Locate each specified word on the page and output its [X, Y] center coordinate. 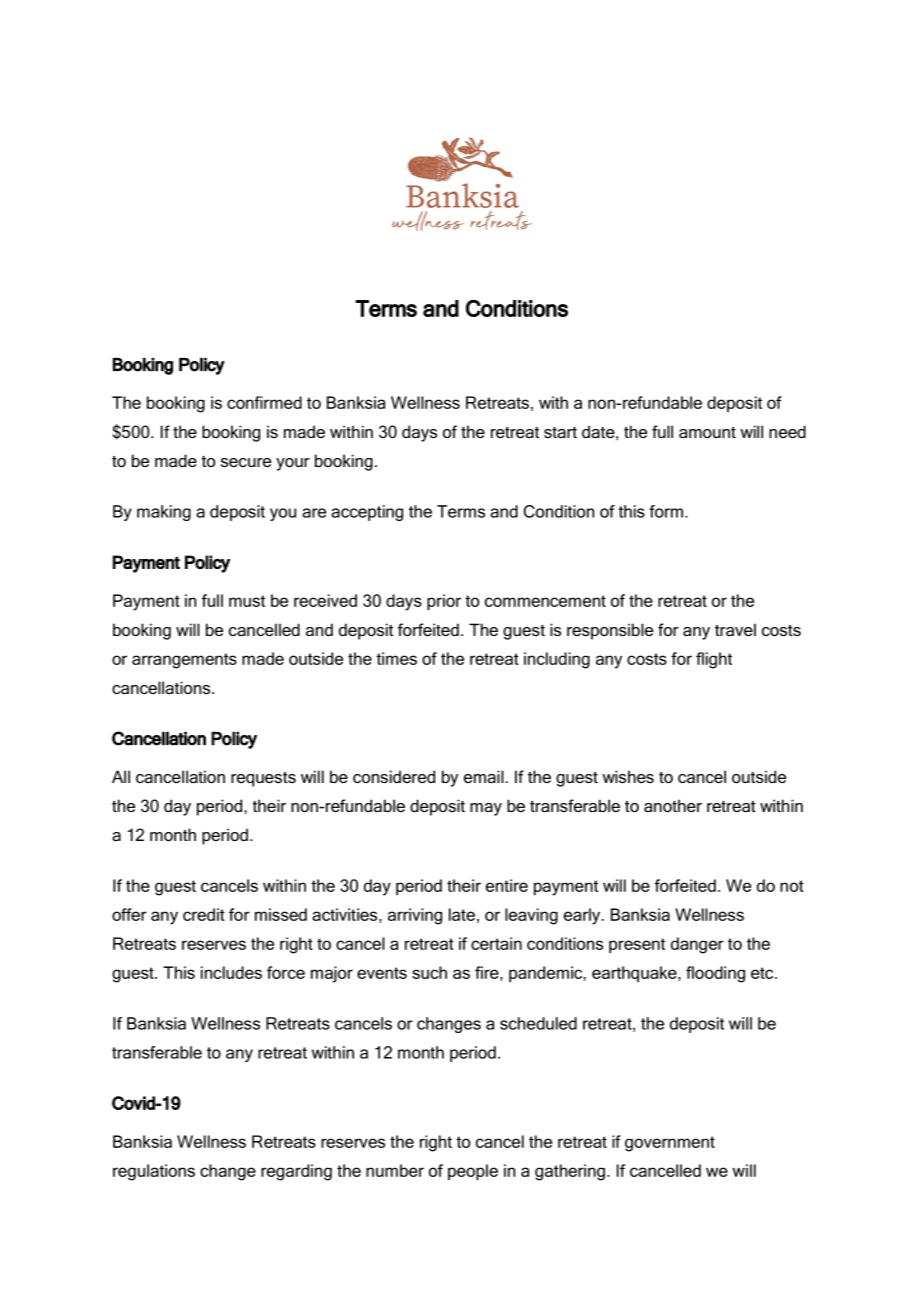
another [673, 805]
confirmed [264, 402]
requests [263, 779]
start [560, 432]
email [485, 776]
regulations [154, 1172]
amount [707, 432]
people [473, 1172]
